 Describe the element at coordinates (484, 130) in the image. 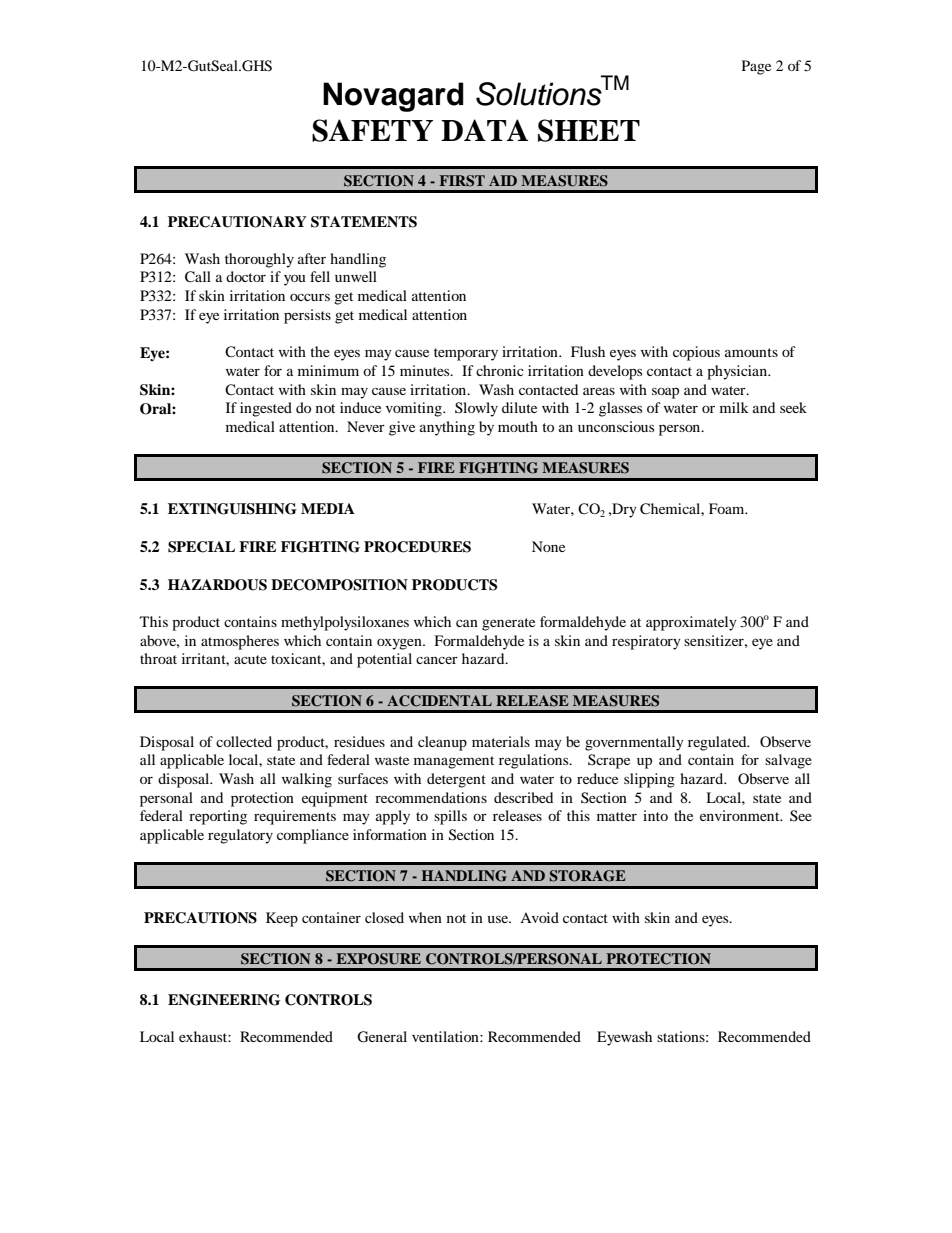

I see `DATA` at that location.
